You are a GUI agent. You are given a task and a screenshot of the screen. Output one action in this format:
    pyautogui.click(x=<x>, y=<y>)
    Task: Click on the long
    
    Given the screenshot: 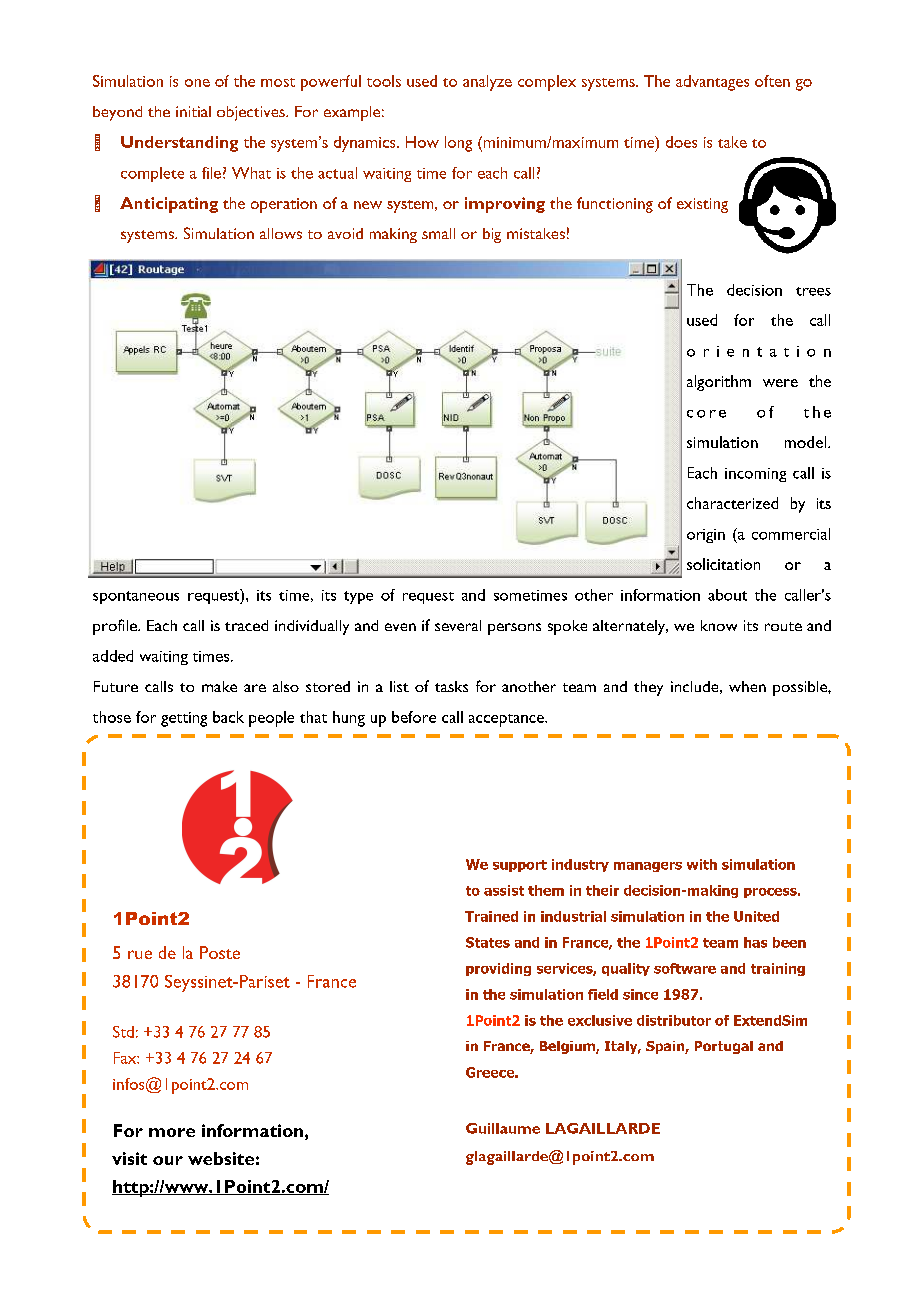 What is the action you would take?
    pyautogui.click(x=458, y=144)
